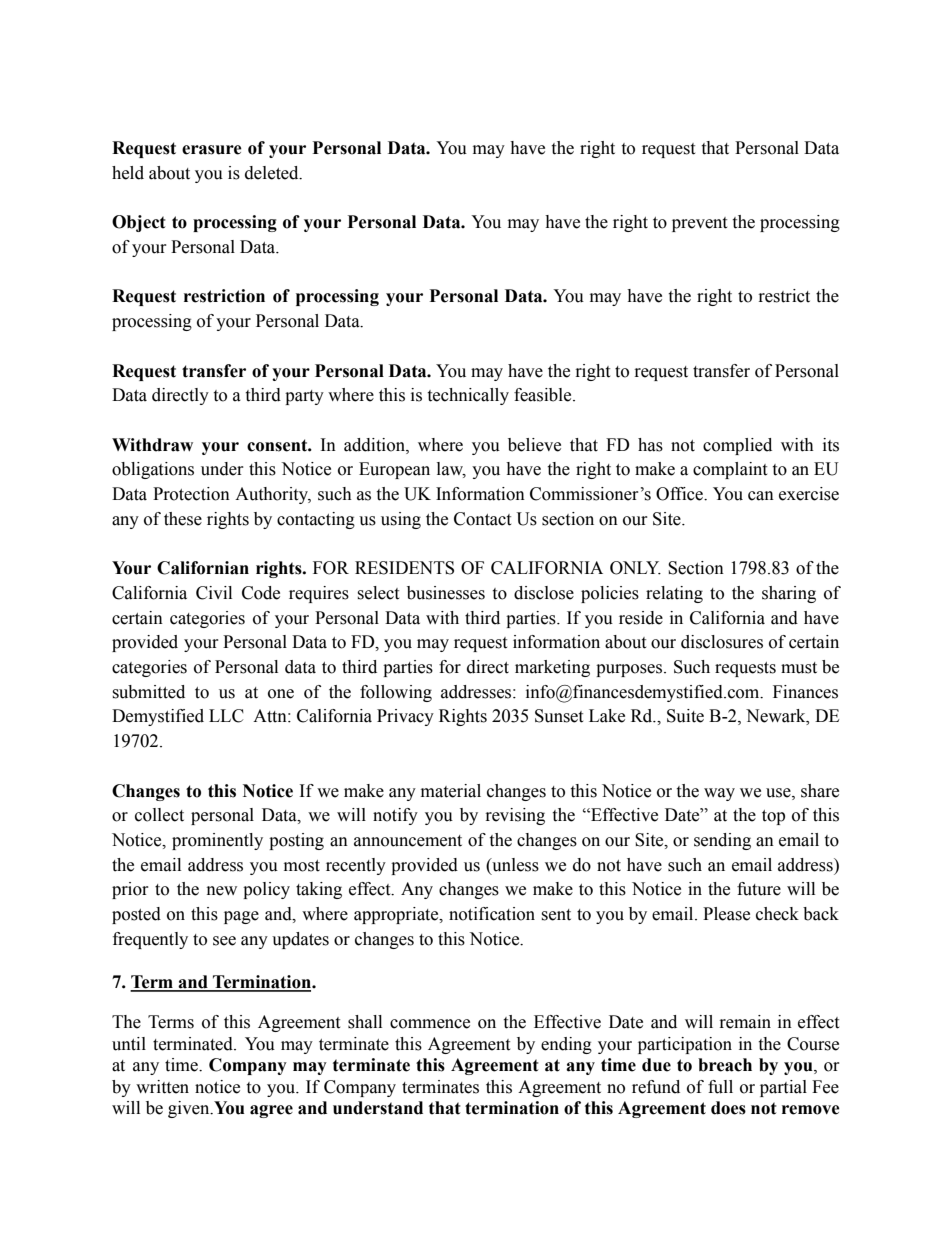 The height and width of the screenshot is (1233, 952). I want to click on written, so click(162, 1087).
